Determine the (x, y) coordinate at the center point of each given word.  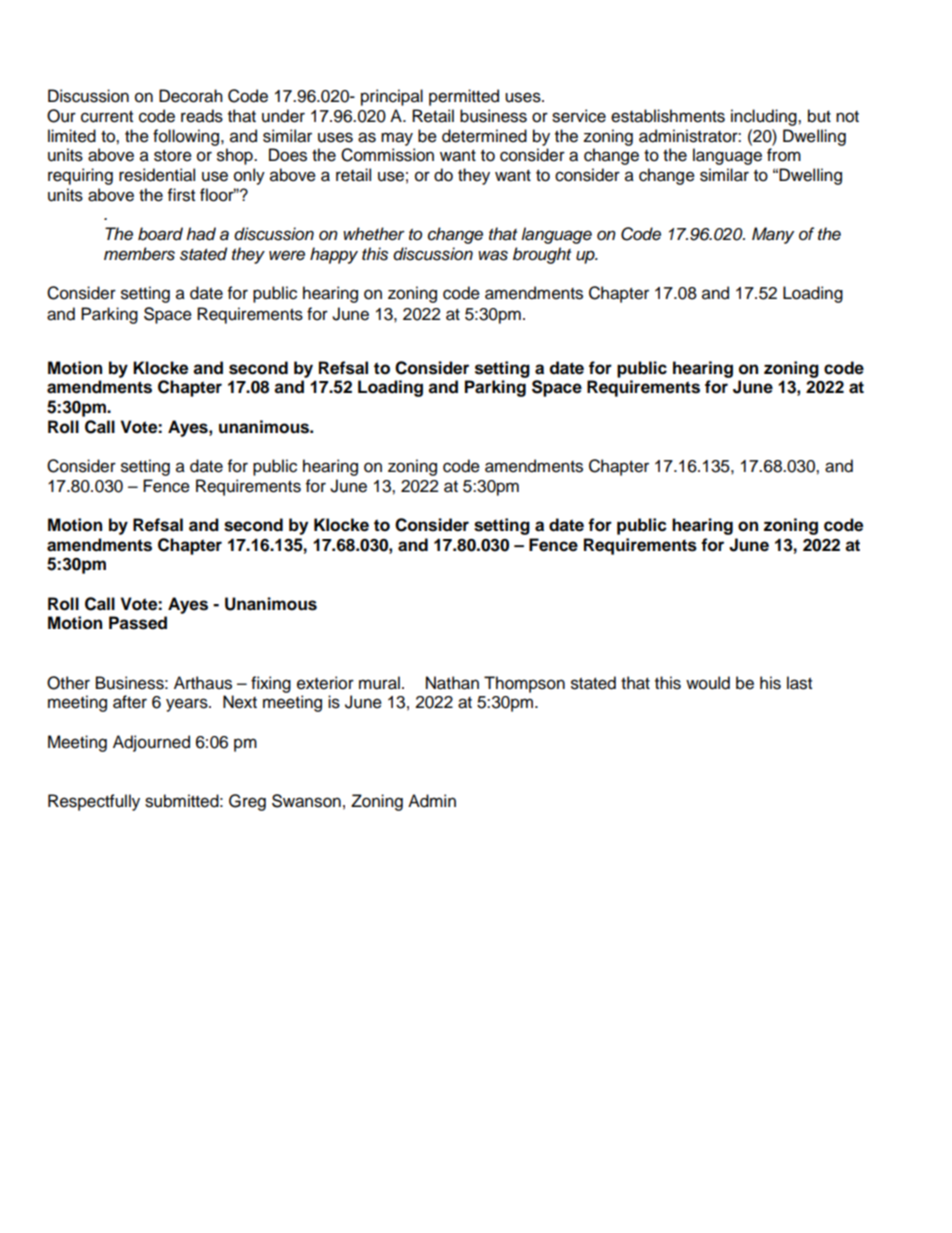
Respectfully (94, 802)
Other (68, 683)
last (799, 683)
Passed (138, 623)
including (765, 117)
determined (484, 136)
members (139, 254)
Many (773, 235)
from (784, 155)
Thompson (524, 684)
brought (542, 255)
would (708, 683)
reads (202, 116)
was (493, 255)
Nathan (452, 683)
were (287, 255)
